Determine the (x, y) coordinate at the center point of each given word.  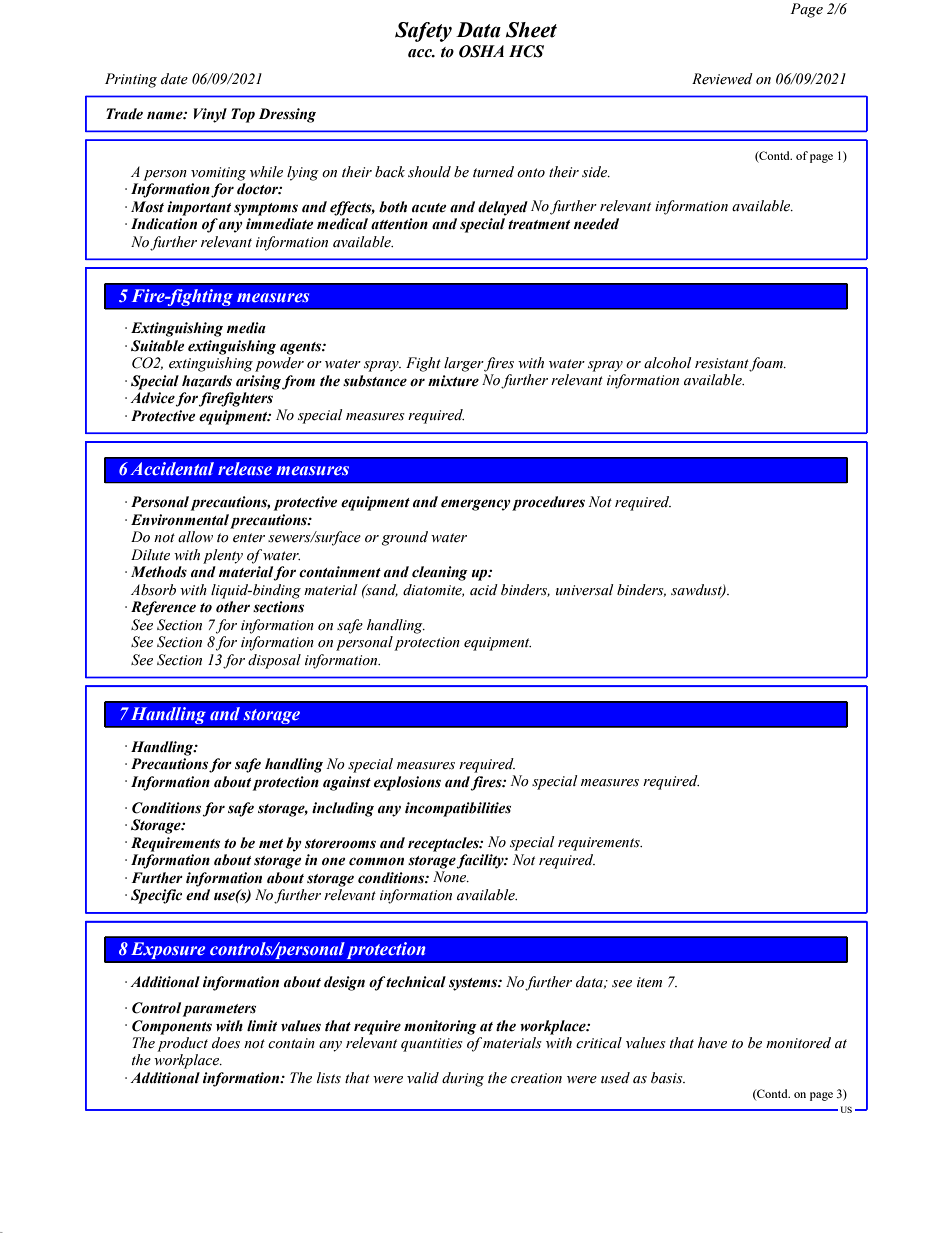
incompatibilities (458, 809)
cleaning (440, 573)
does (226, 1043)
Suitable (157, 346)
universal (585, 590)
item (649, 982)
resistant (723, 364)
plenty (223, 556)
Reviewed (722, 79)
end (198, 895)
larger (464, 364)
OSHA (481, 51)
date (174, 79)
